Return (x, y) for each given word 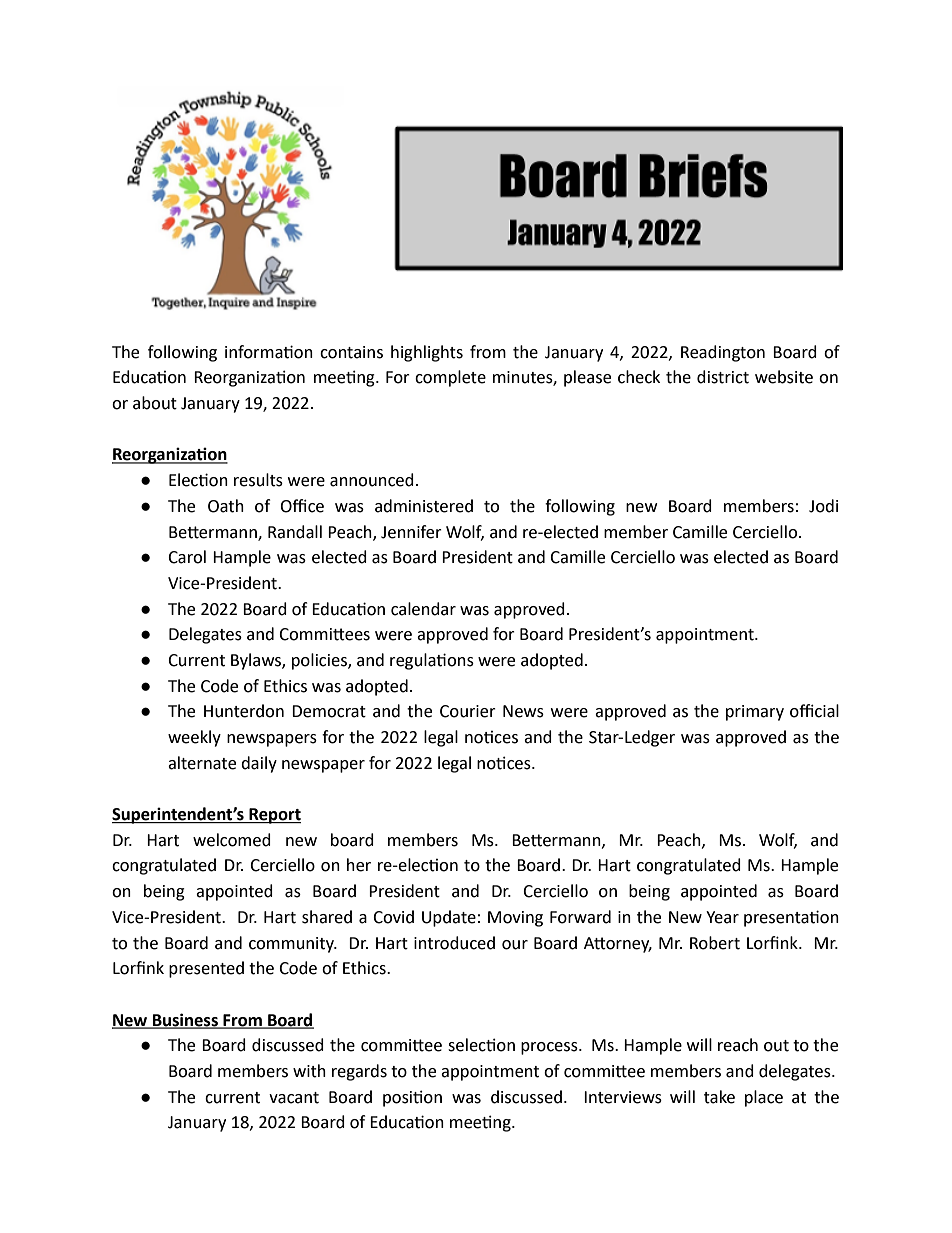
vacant (294, 1098)
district (723, 377)
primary (755, 713)
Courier (468, 711)
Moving (515, 919)
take (719, 1097)
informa (255, 352)
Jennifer (411, 532)
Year (722, 917)
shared (327, 917)
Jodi (823, 506)
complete (450, 378)
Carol (187, 557)
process (550, 1048)
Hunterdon (244, 711)
